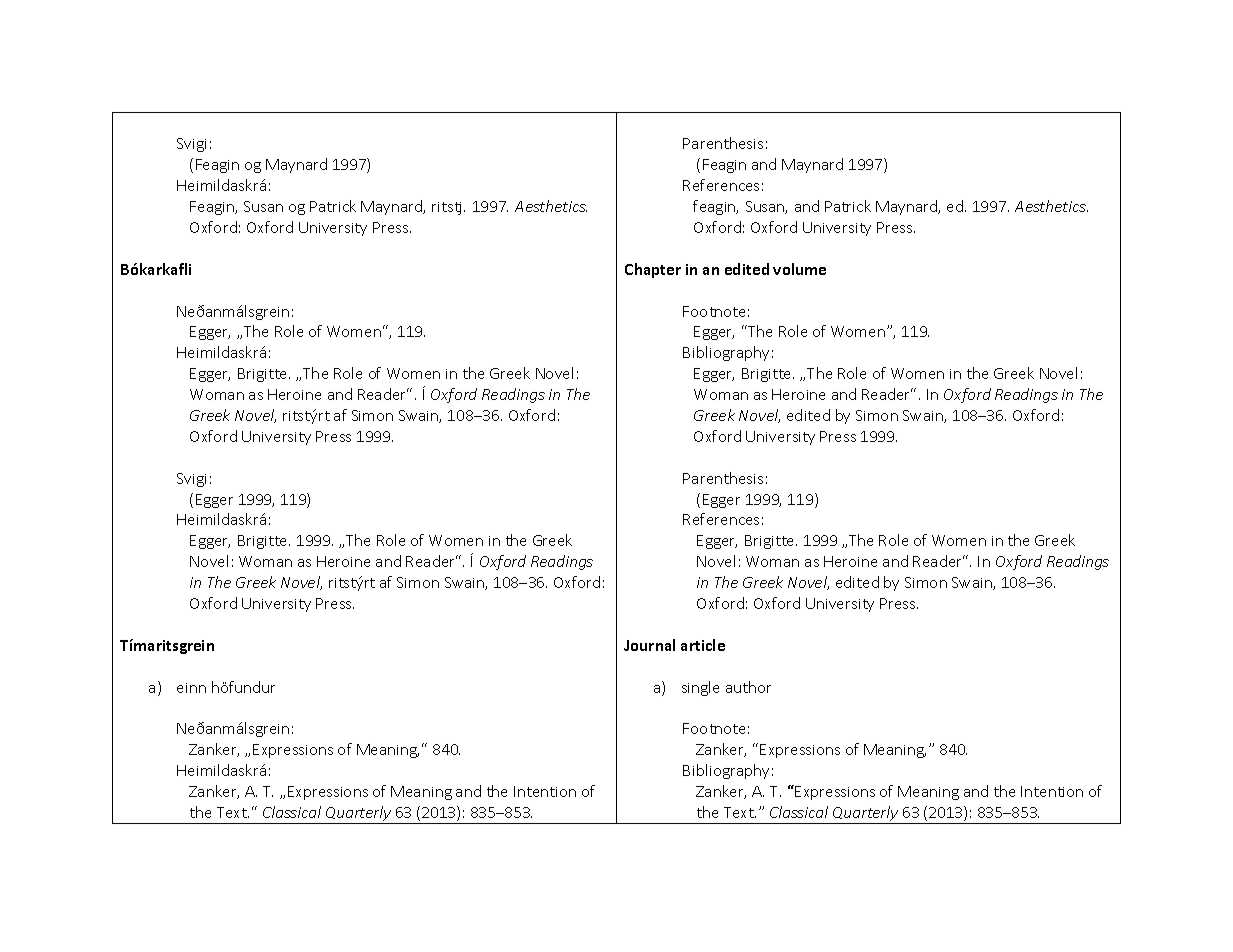 The height and width of the image is (952, 1233). What do you see at coordinates (748, 687) in the image?
I see `author` at bounding box center [748, 687].
